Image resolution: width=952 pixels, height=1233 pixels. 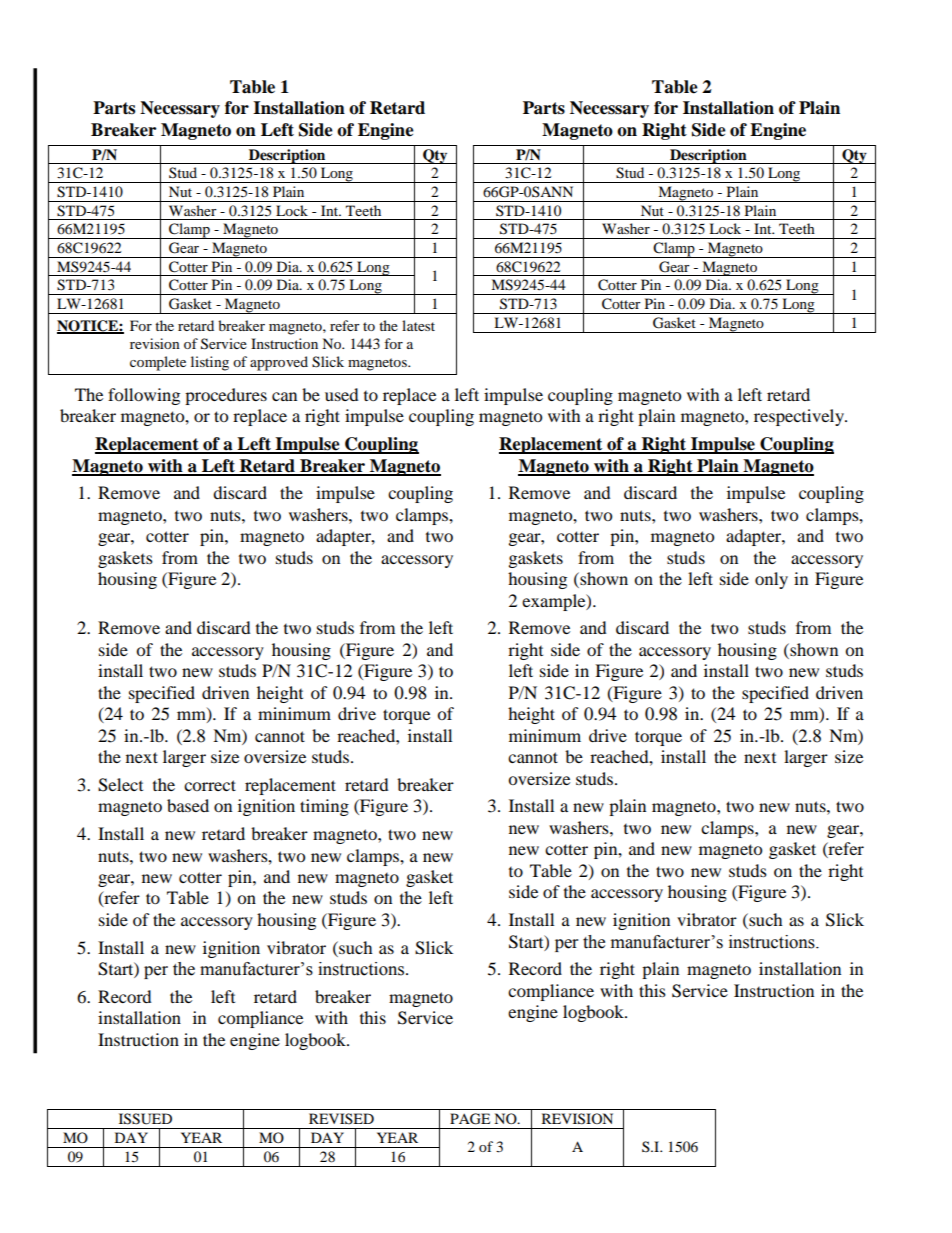 I want to click on listing, so click(x=210, y=363).
